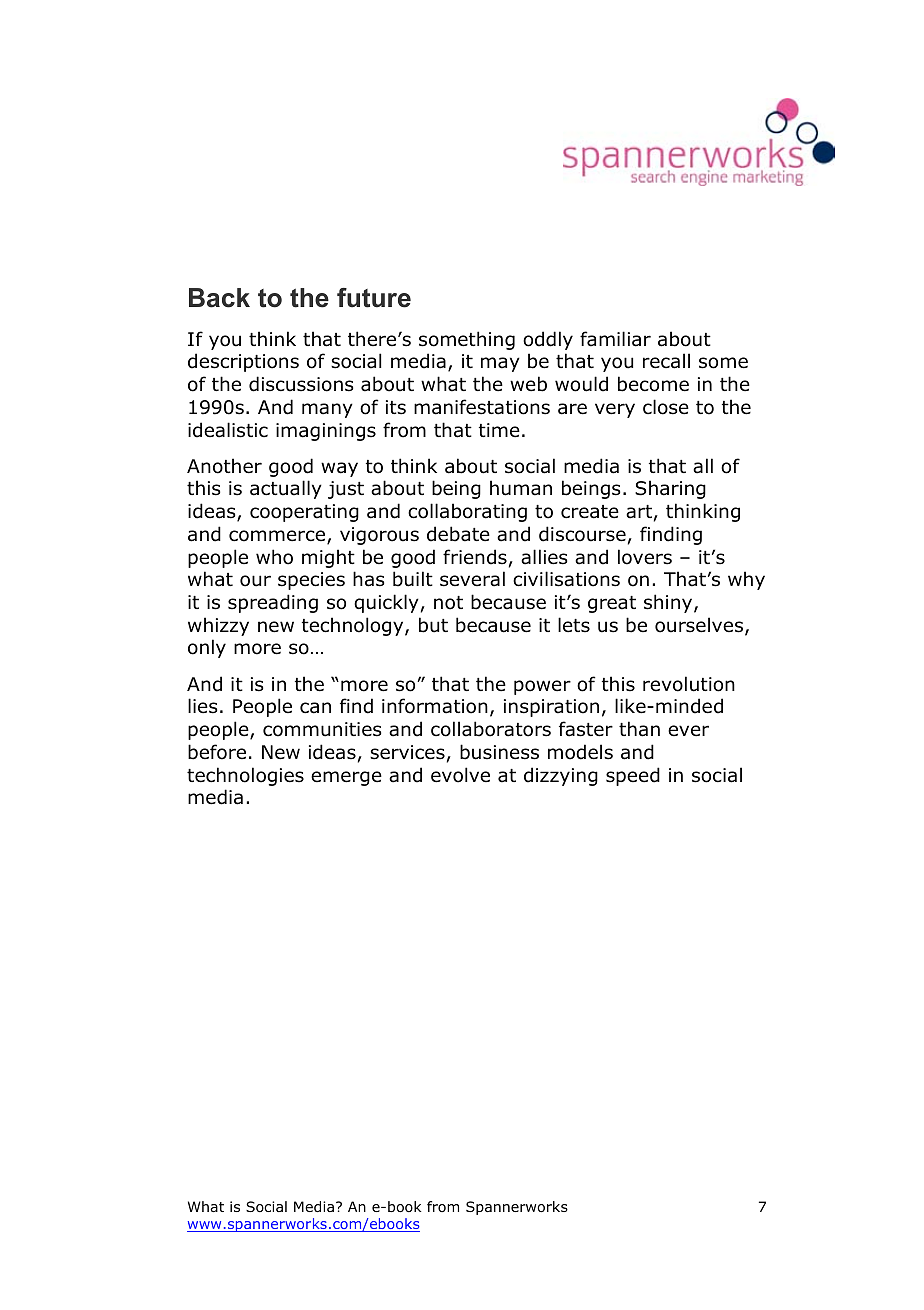 The height and width of the image is (1310, 924). What do you see at coordinates (219, 298) in the image?
I see `Back` at bounding box center [219, 298].
